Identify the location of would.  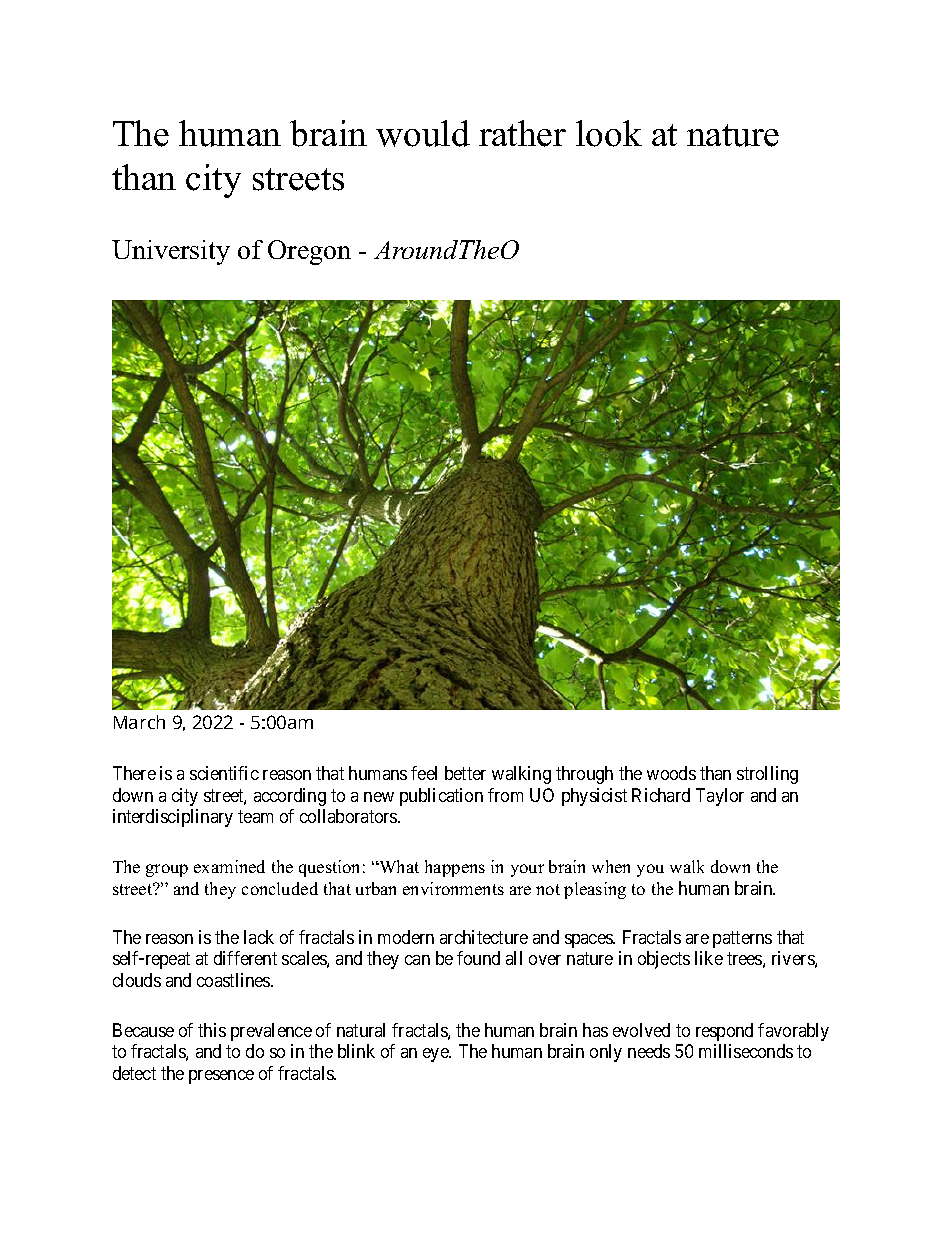
(423, 133).
